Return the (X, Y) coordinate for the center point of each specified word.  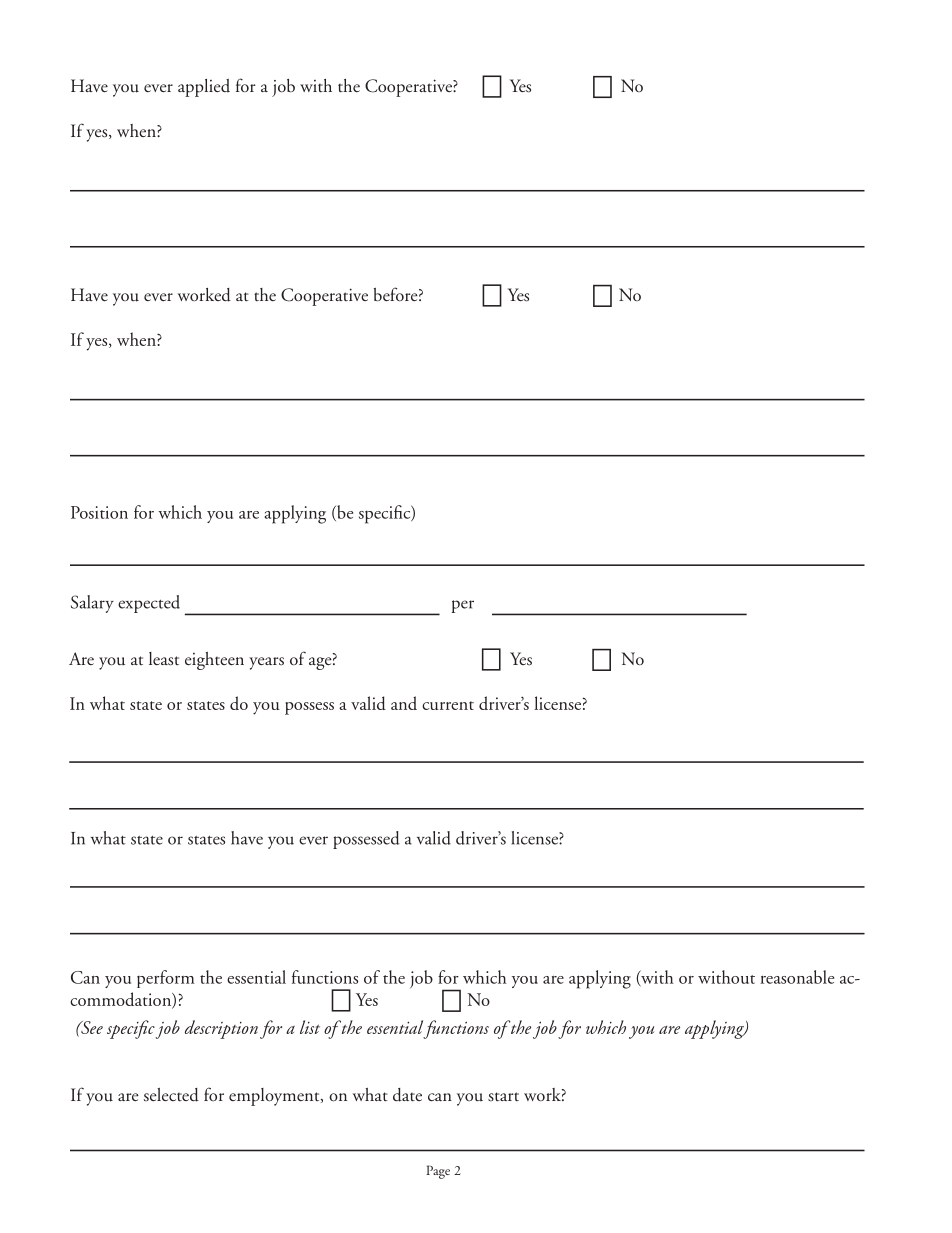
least (164, 659)
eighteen (214, 661)
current (448, 705)
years (266, 663)
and (404, 703)
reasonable (797, 977)
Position (99, 512)
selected (171, 1095)
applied (204, 88)
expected (149, 604)
